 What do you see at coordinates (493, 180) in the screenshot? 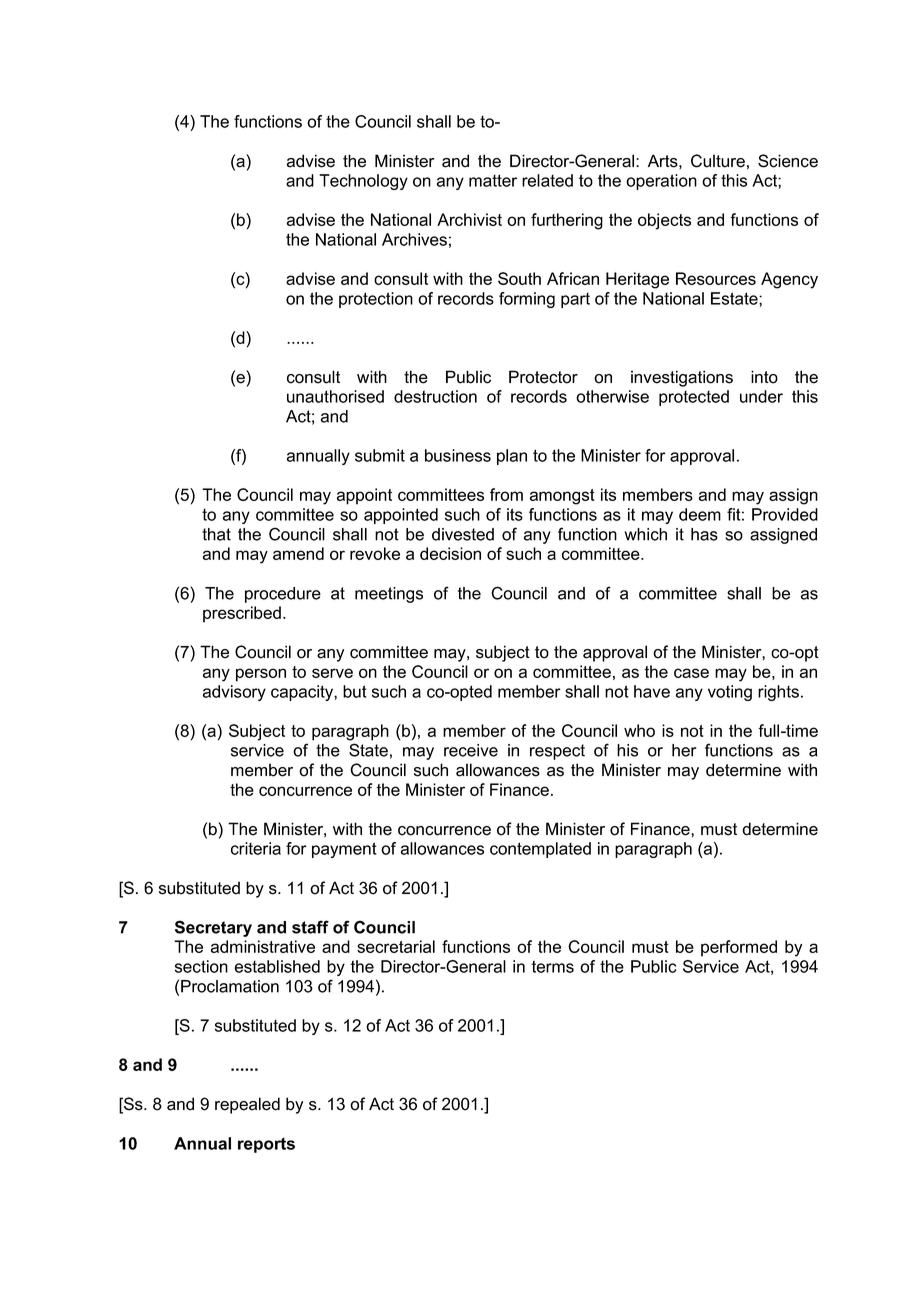
I see `matter` at bounding box center [493, 180].
